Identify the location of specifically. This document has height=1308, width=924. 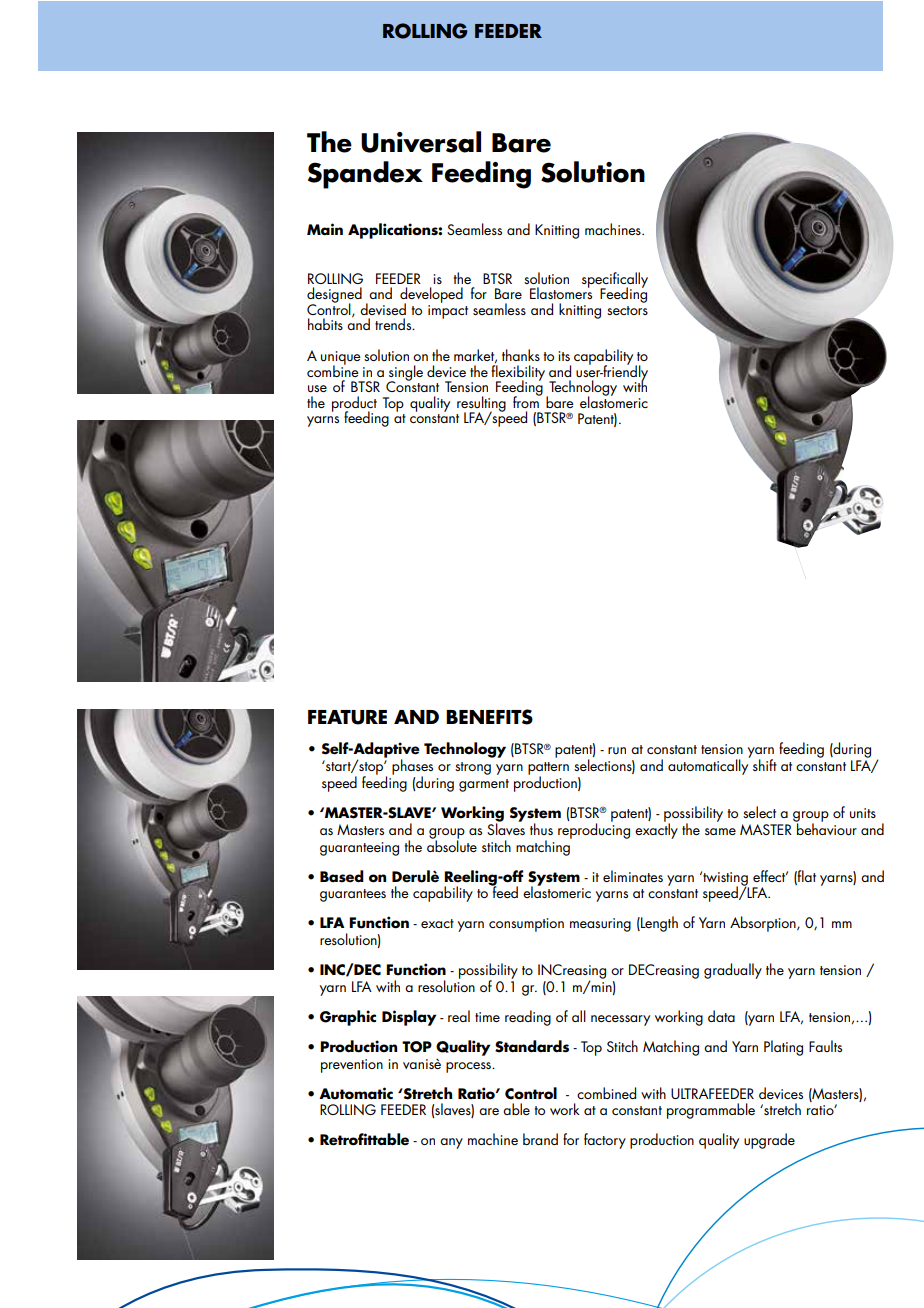
(615, 281).
